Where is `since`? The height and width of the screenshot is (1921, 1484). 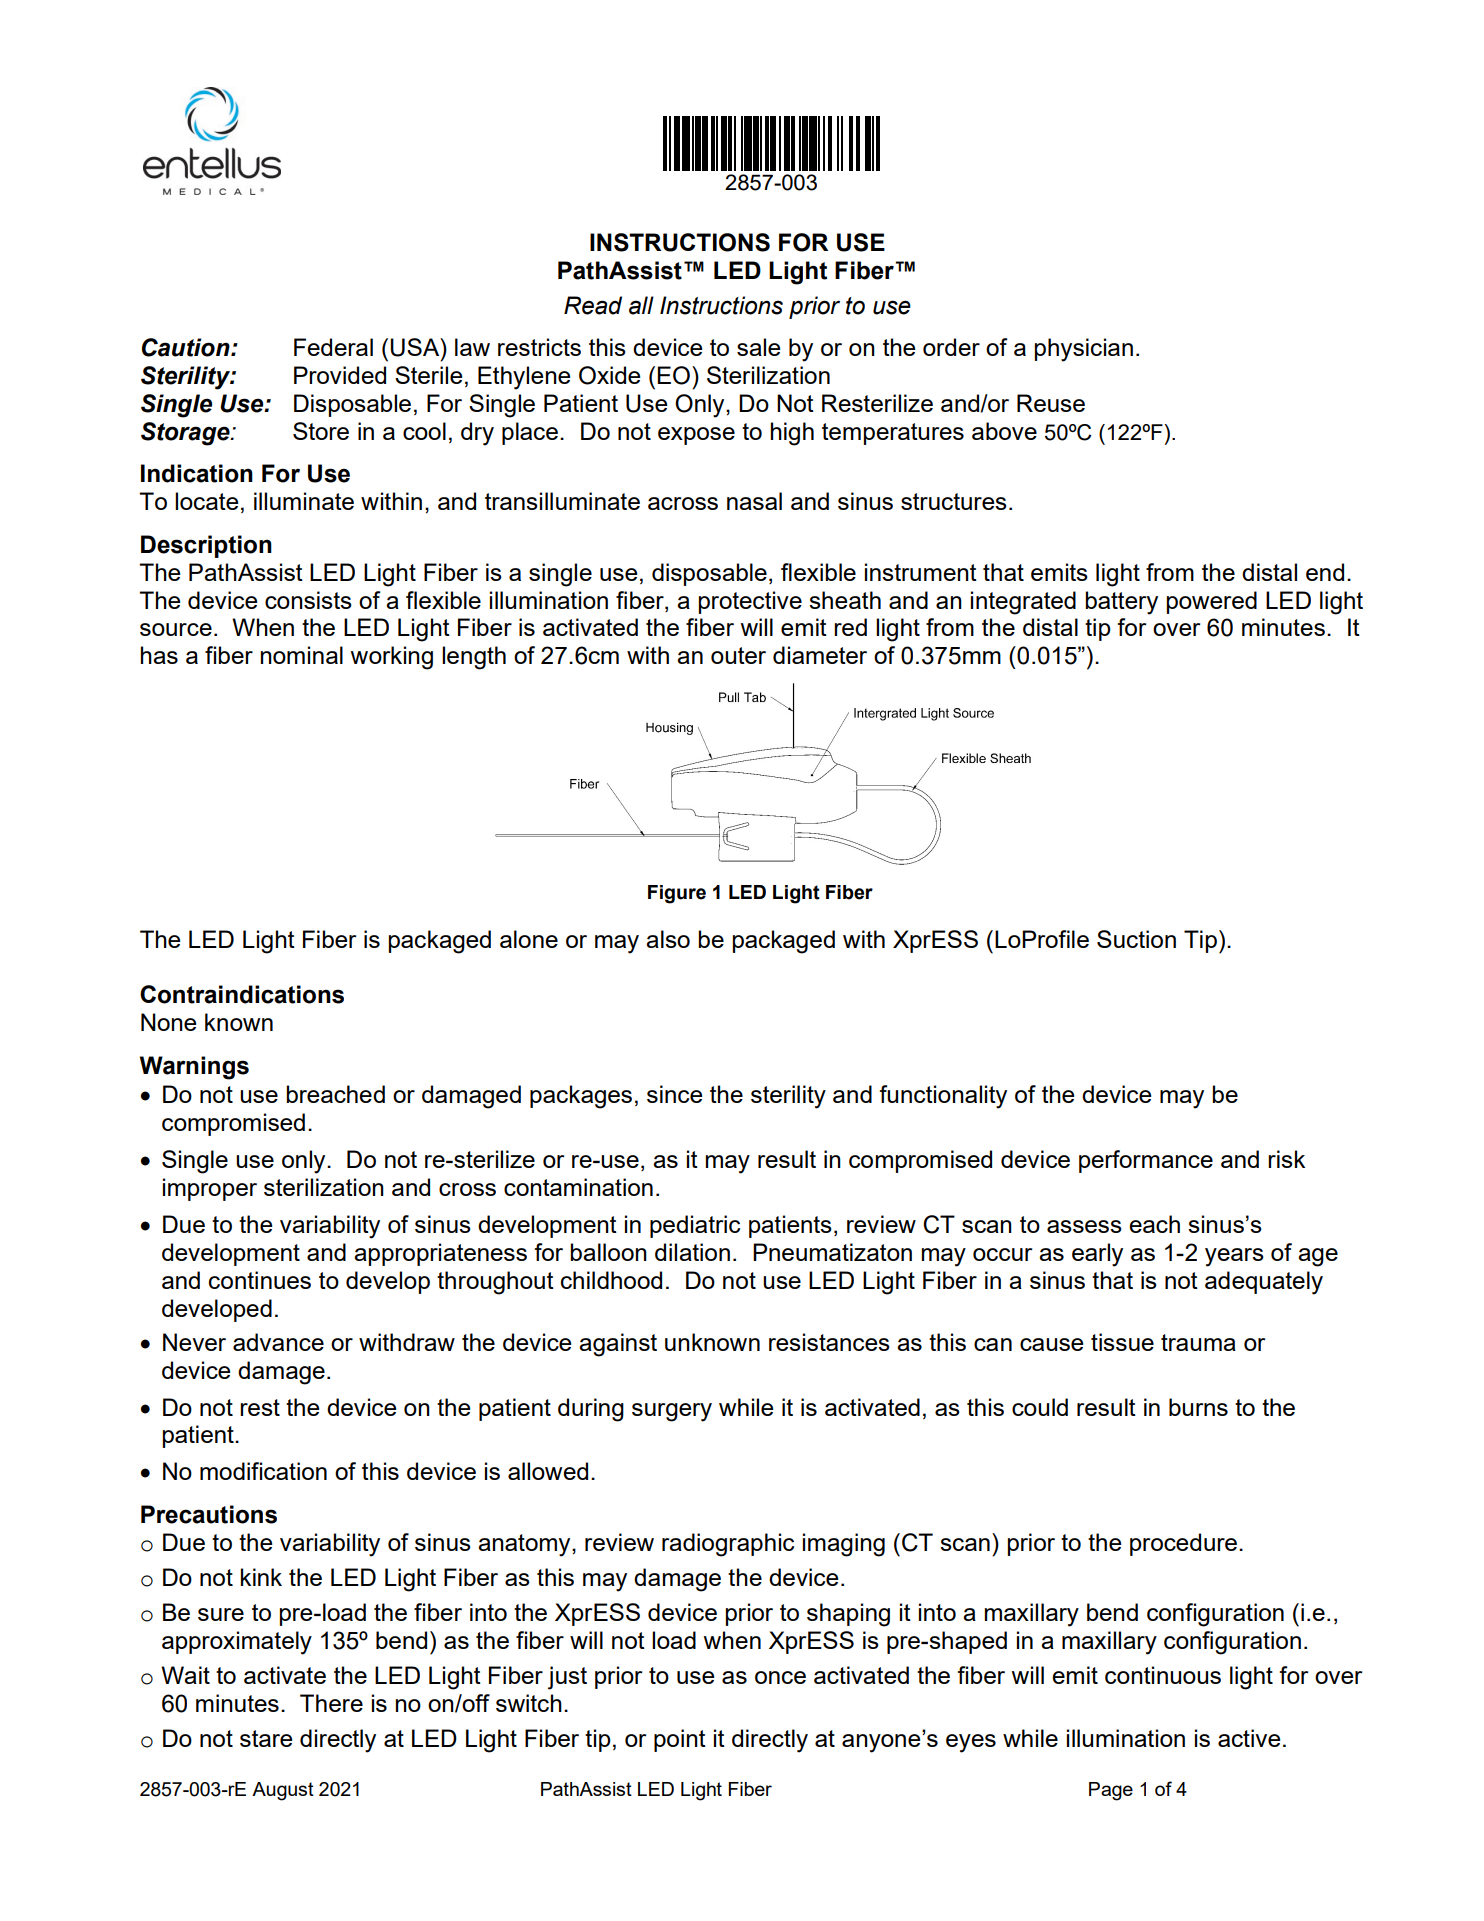 since is located at coordinates (674, 1094).
